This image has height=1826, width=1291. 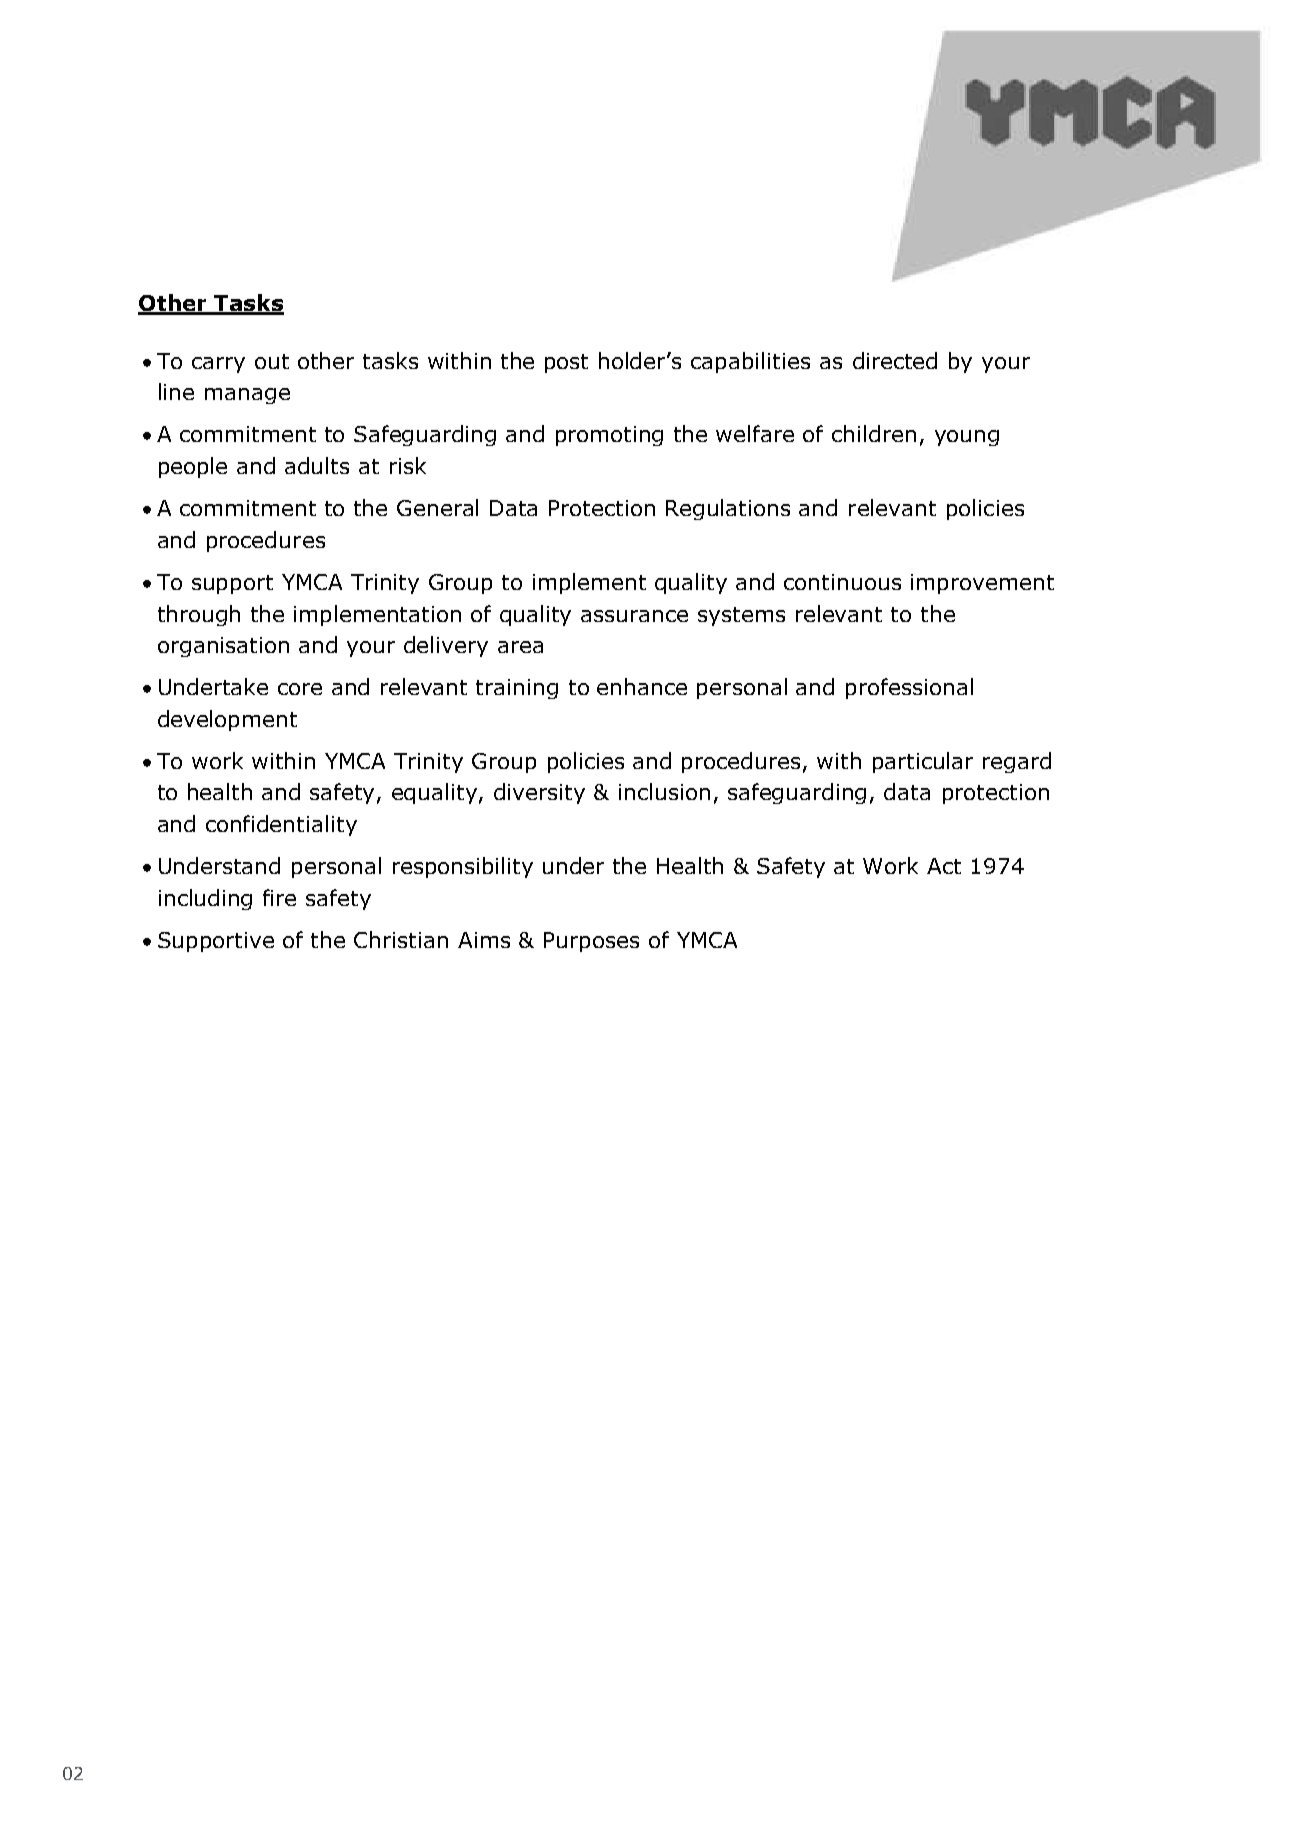 What do you see at coordinates (566, 363) in the image?
I see `post` at bounding box center [566, 363].
